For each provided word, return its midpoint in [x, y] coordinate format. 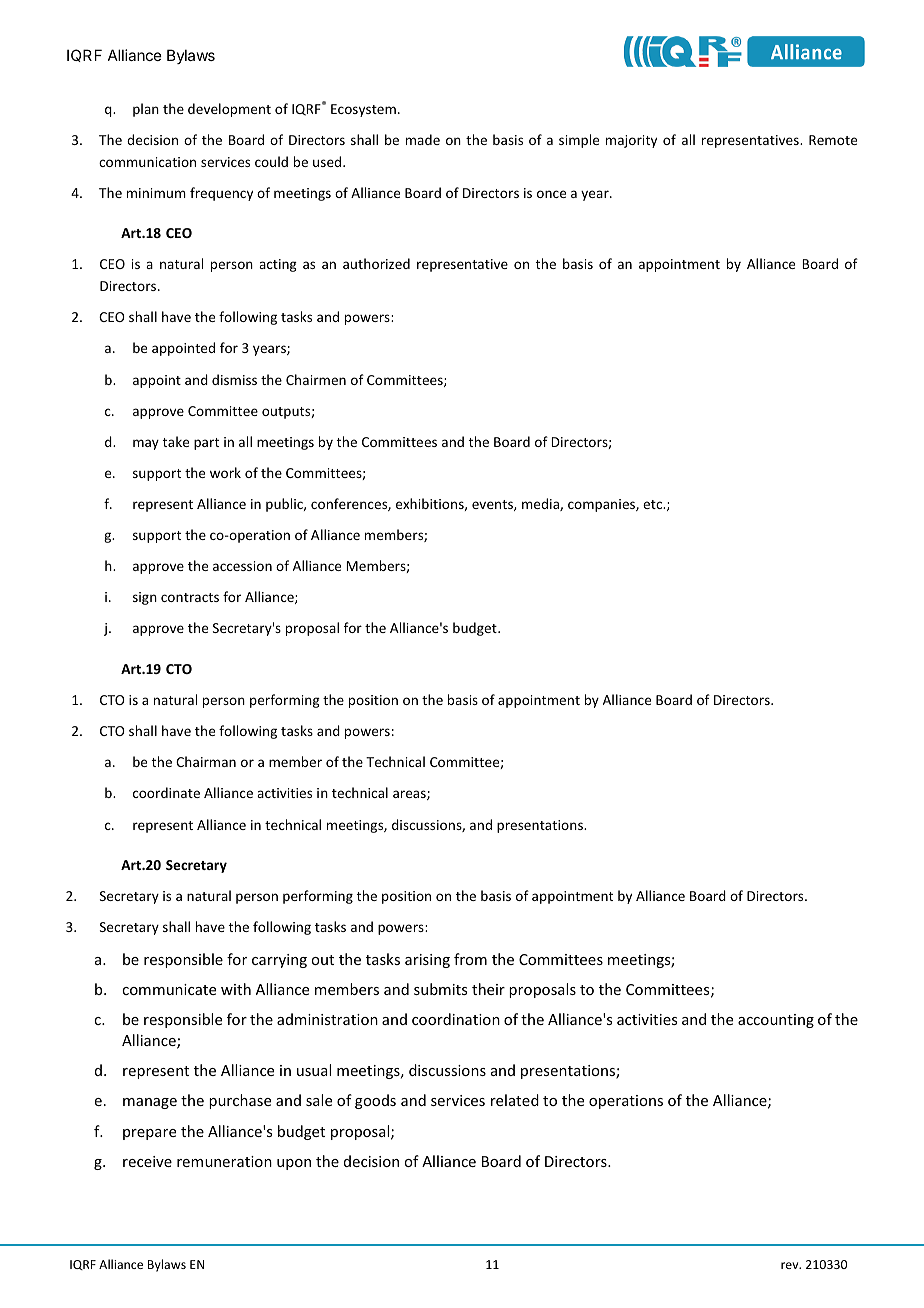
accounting [776, 1021]
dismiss [234, 379]
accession [242, 566]
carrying [279, 961]
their [488, 989]
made [423, 139]
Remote [833, 140]
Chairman [206, 761]
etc [654, 504]
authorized [376, 263]
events [493, 505]
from [470, 959]
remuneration [224, 1161]
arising [427, 961]
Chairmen [316, 379]
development [229, 110]
